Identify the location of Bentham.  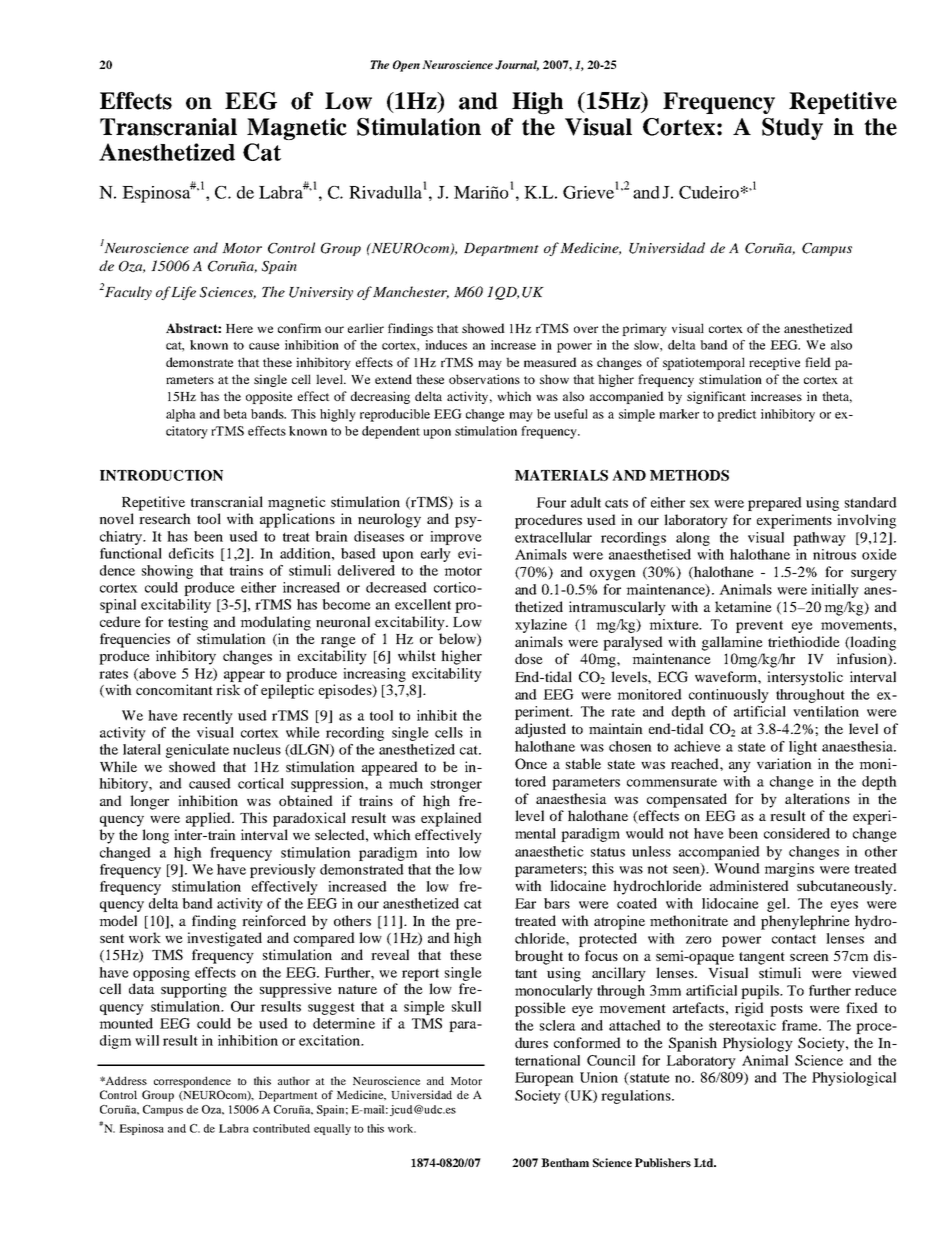
(565, 1162).
